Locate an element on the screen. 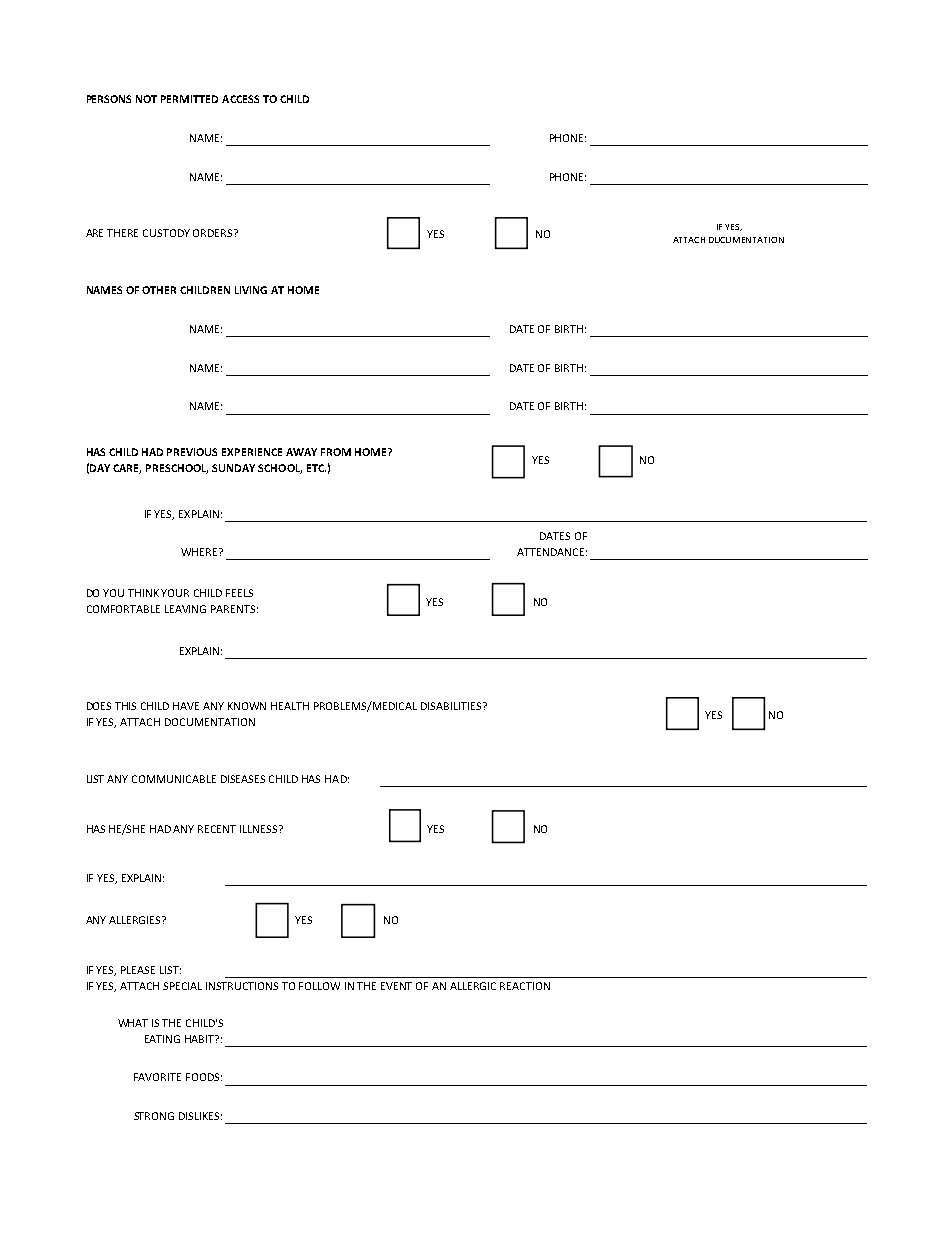 The image size is (952, 1233). ACCESS is located at coordinates (240, 99).
